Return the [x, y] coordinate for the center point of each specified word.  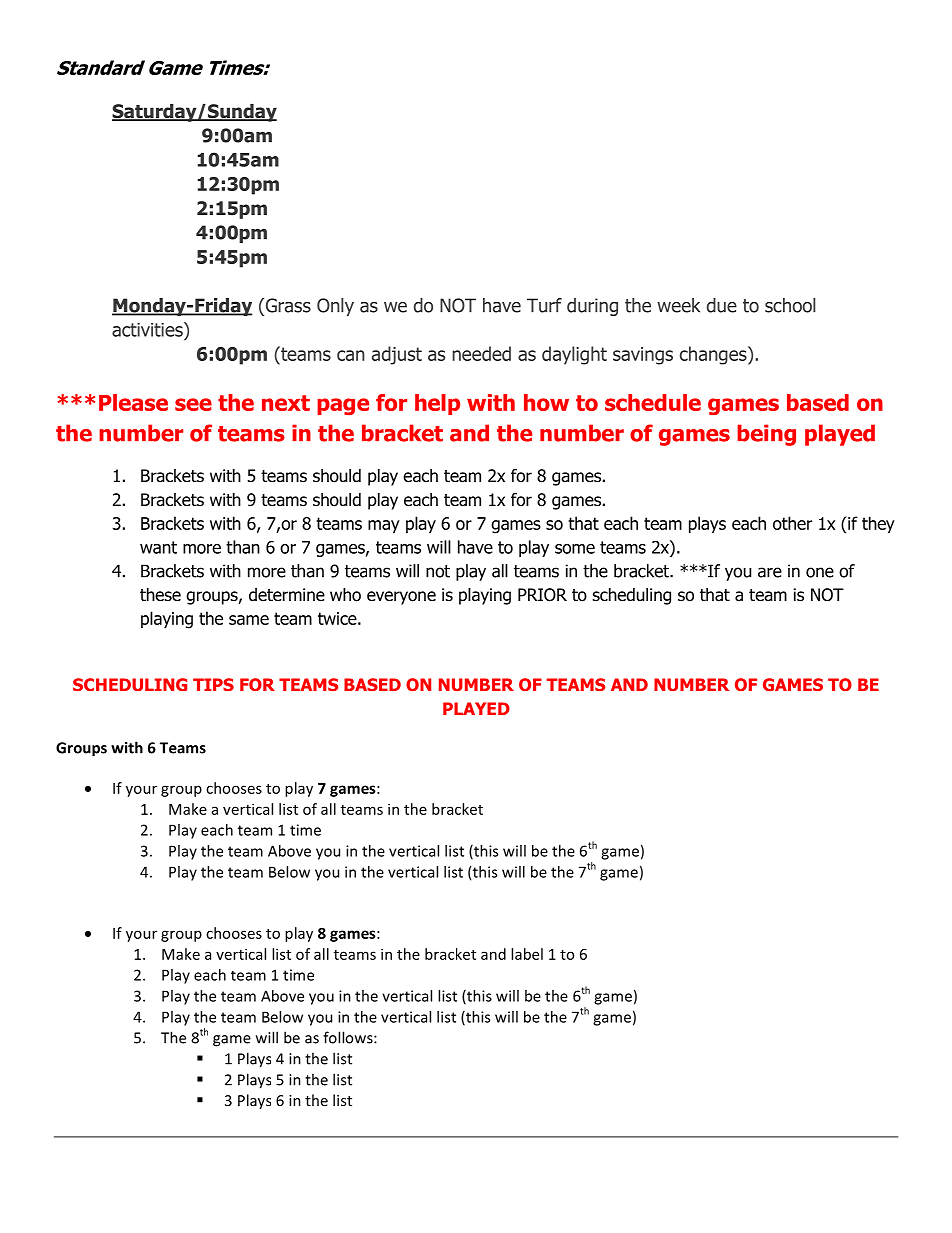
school [790, 305]
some [575, 549]
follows [349, 1037]
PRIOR [542, 595]
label [527, 954]
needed [481, 353]
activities [148, 329]
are [770, 572]
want [158, 547]
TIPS [213, 684]
